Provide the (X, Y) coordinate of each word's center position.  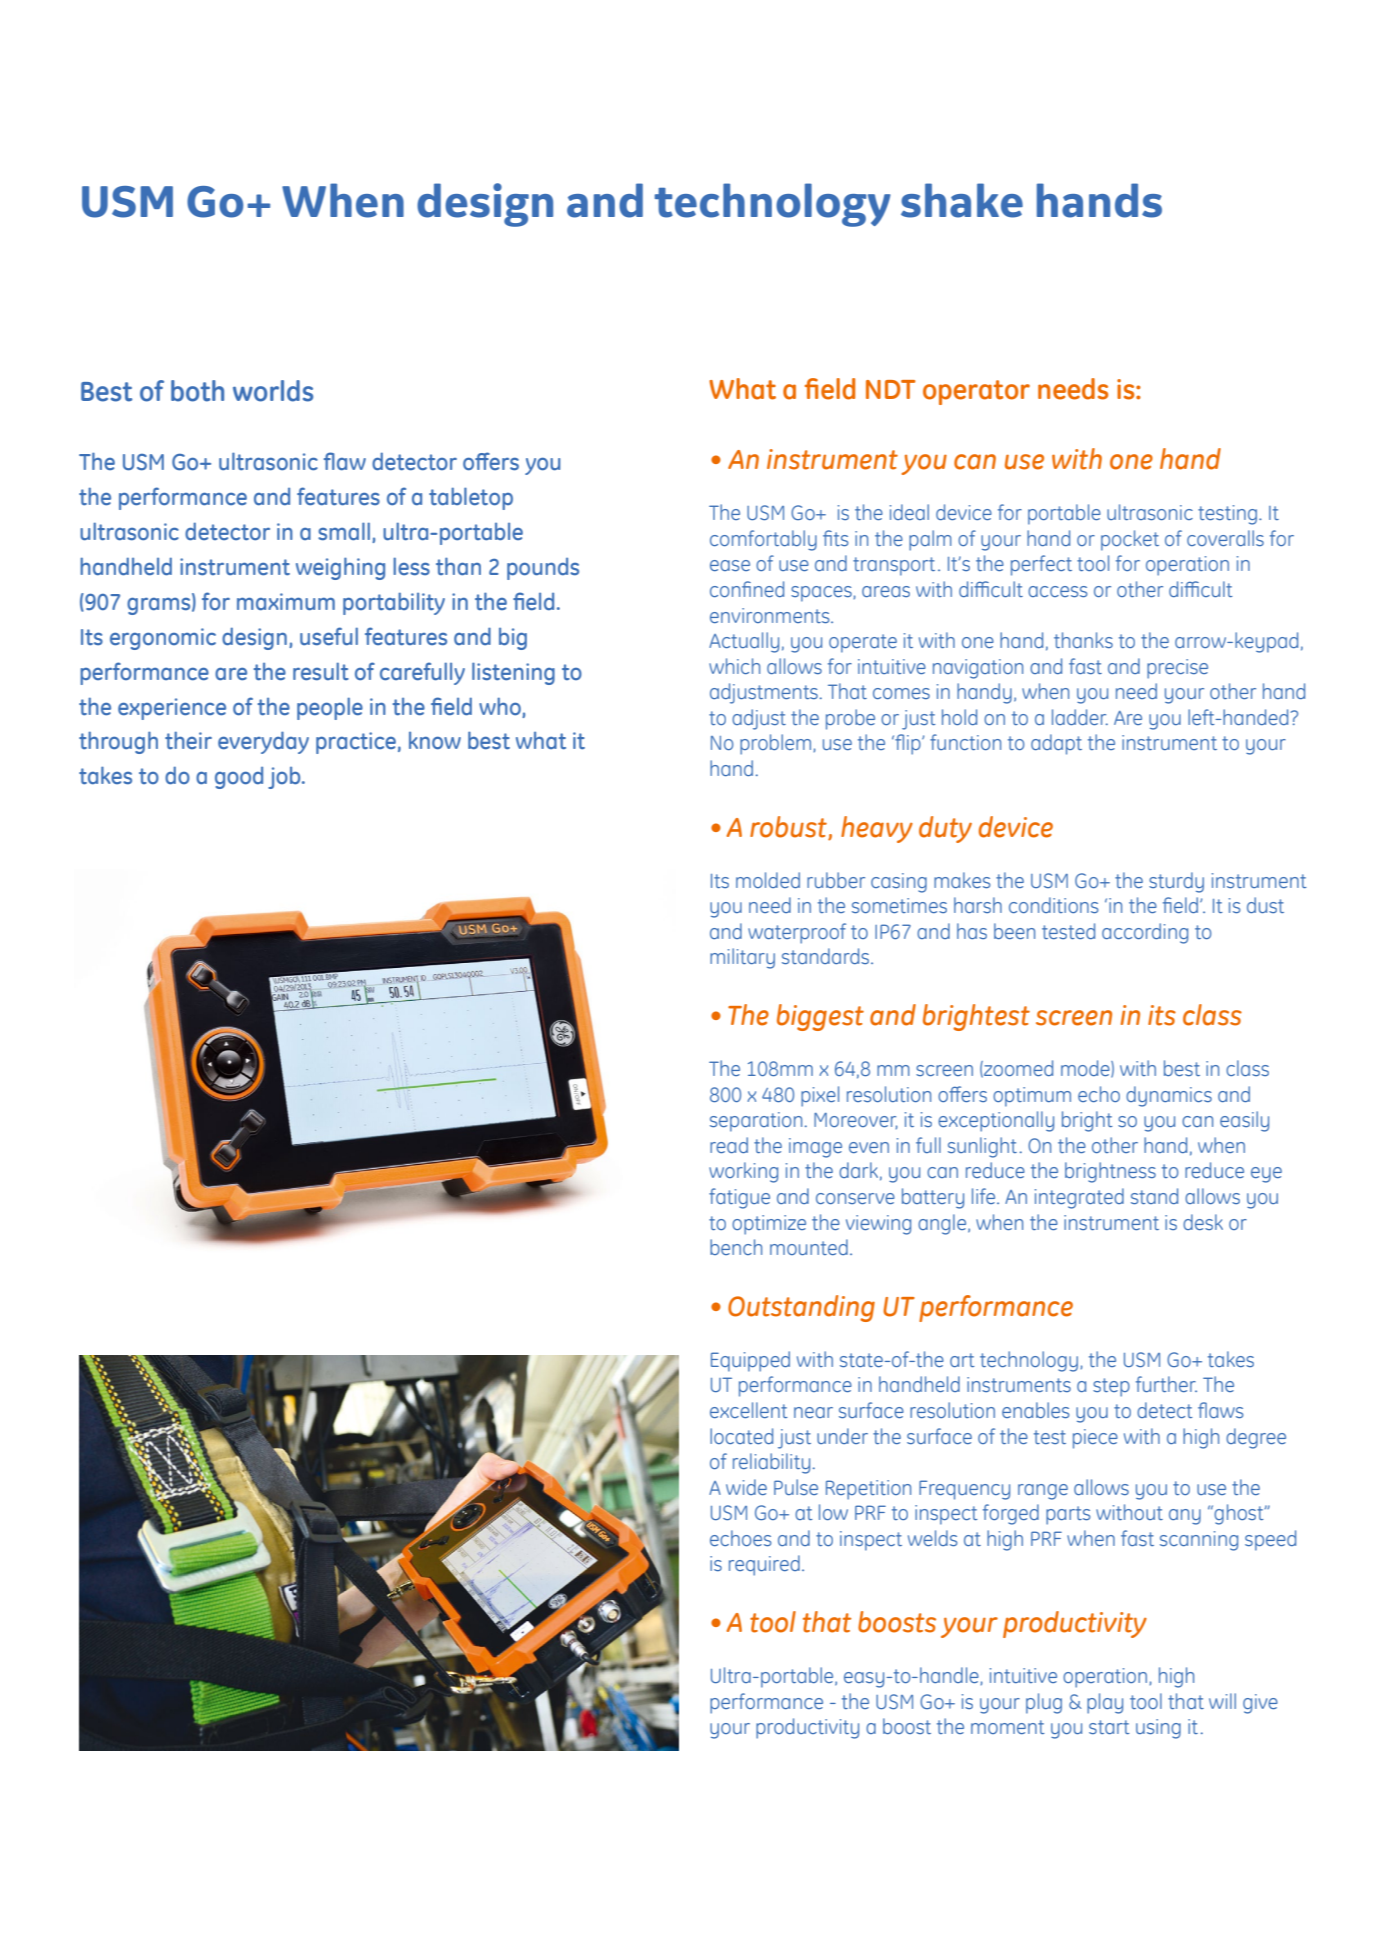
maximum (286, 602)
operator (976, 392)
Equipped (750, 1361)
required (764, 1565)
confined (747, 589)
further (1166, 1384)
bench (736, 1247)
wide (746, 1487)
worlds (273, 391)
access (1057, 591)
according (1145, 933)
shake (962, 200)
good (239, 778)
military (742, 958)
